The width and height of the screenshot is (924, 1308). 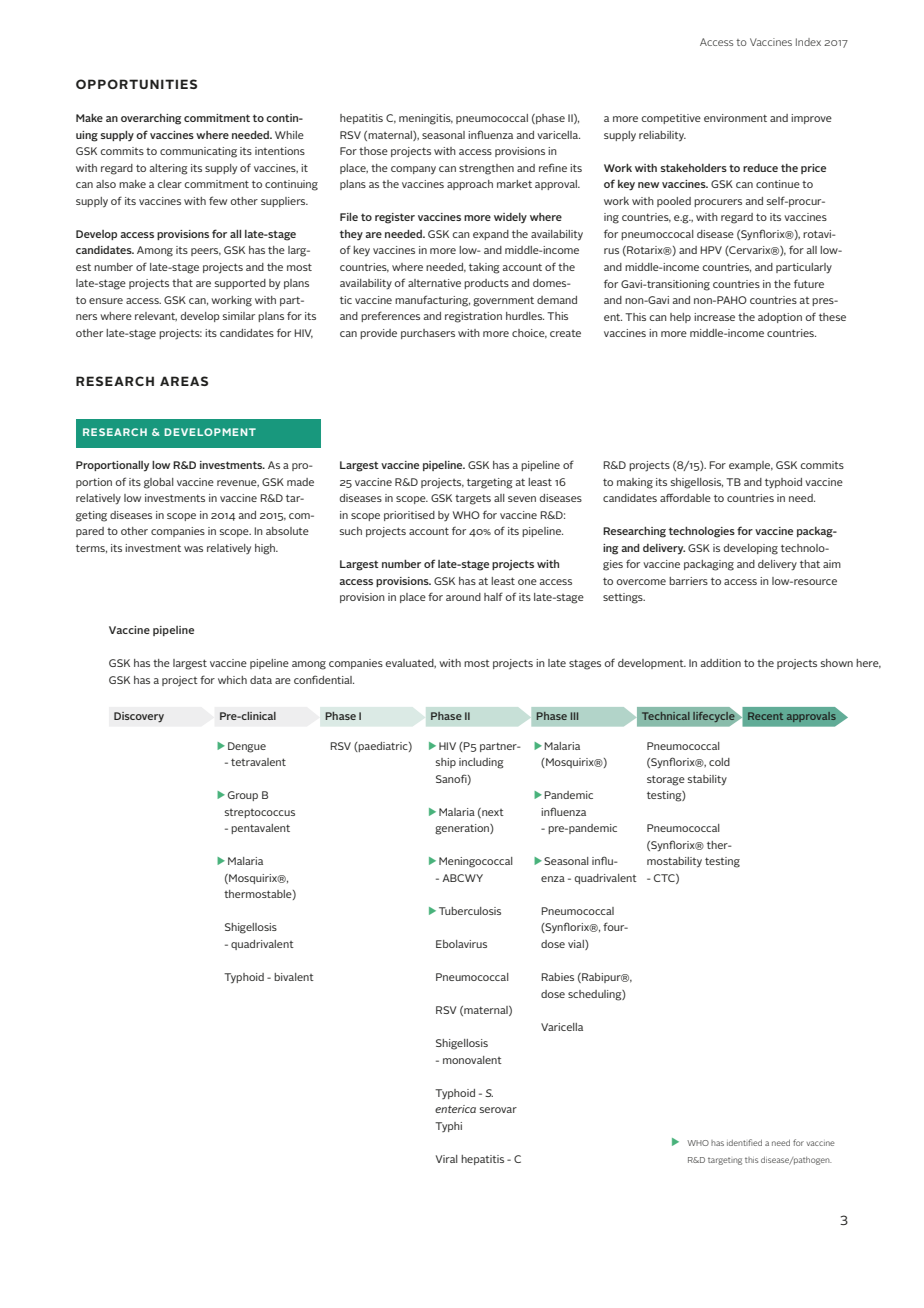 What do you see at coordinates (240, 284) in the screenshot?
I see `supported` at bounding box center [240, 284].
